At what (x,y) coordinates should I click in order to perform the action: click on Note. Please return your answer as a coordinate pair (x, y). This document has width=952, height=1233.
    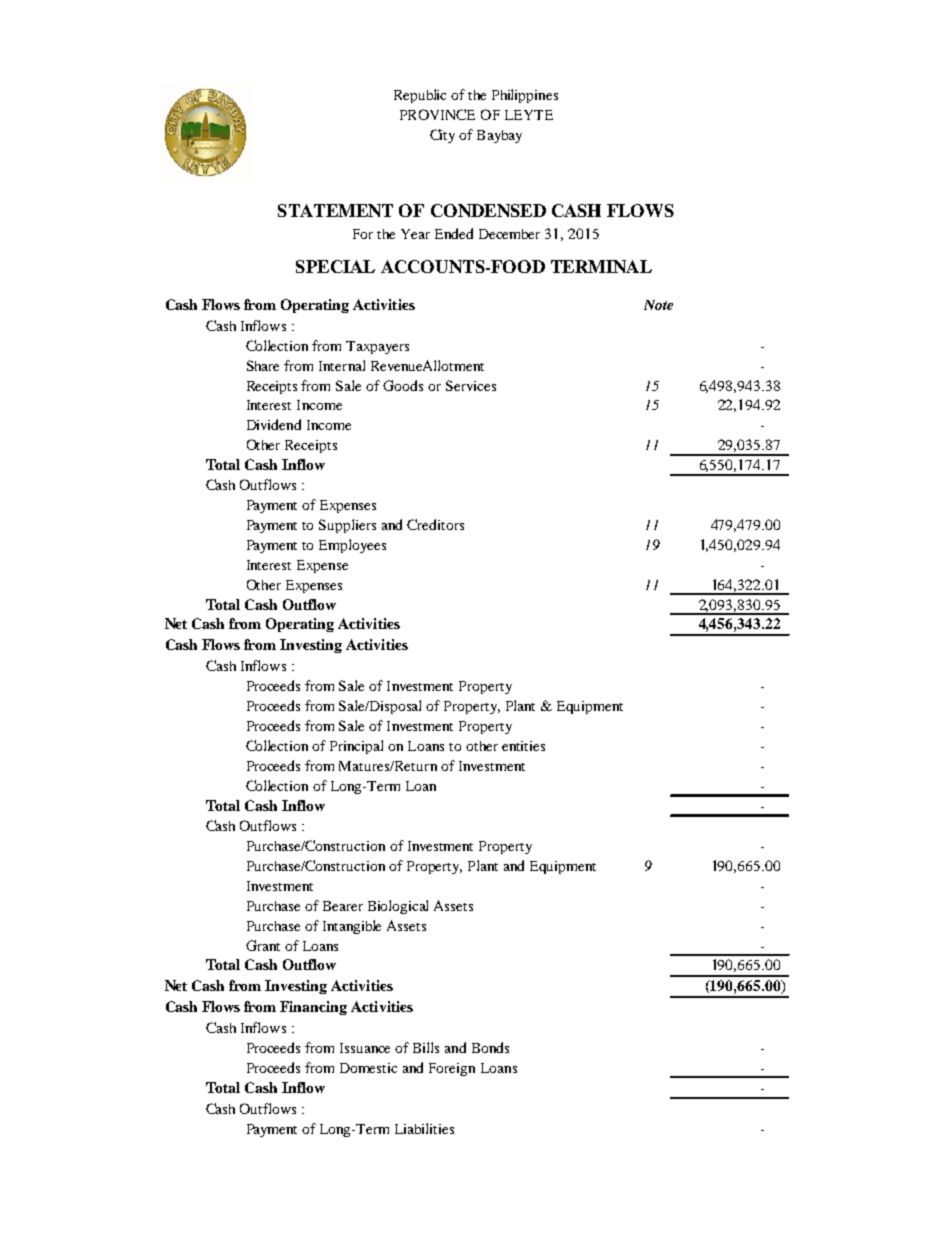
    Looking at the image, I should click on (658, 305).
